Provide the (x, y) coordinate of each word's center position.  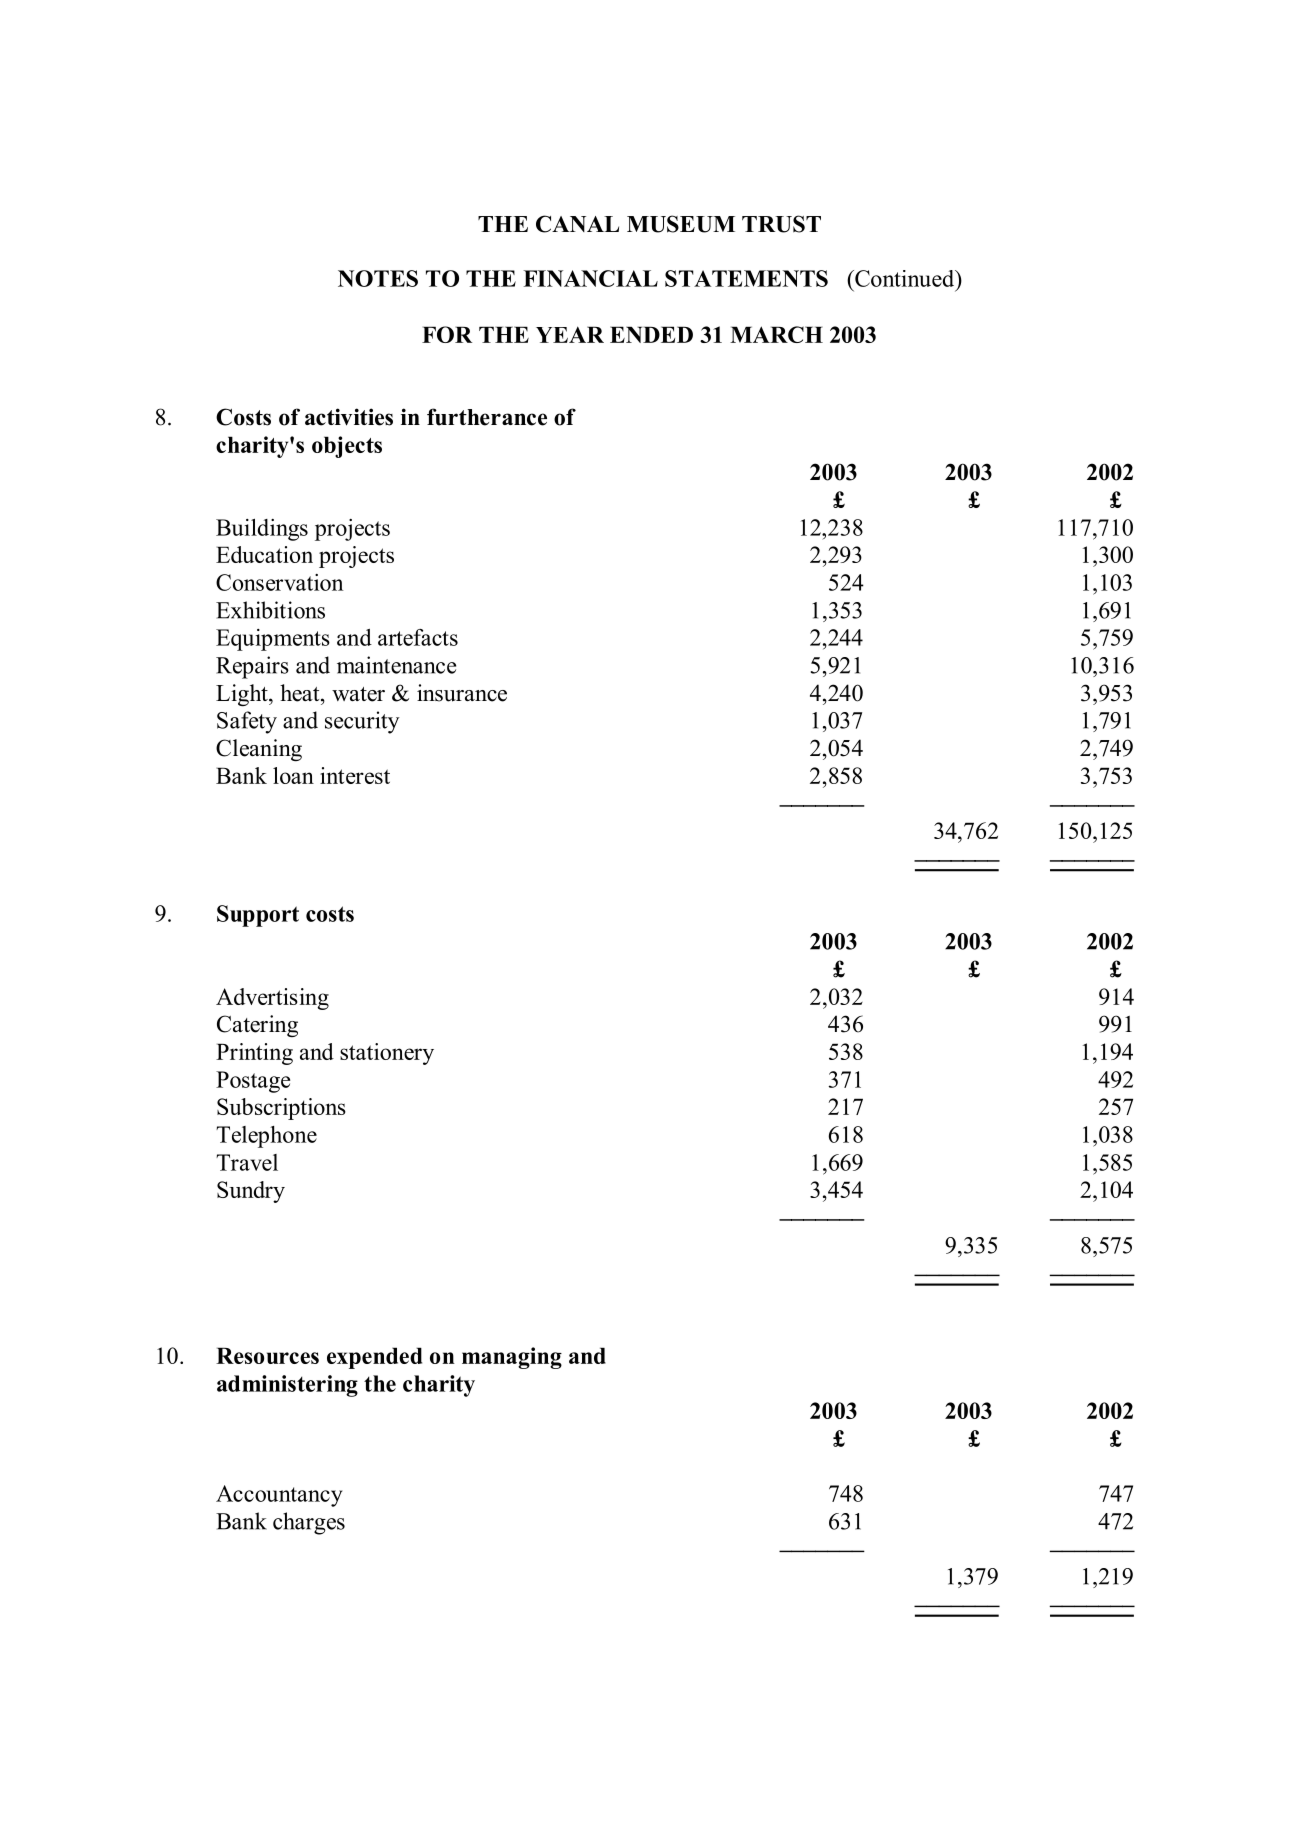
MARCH (776, 334)
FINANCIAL (590, 278)
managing (512, 1358)
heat (301, 693)
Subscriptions (281, 1109)
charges (309, 1523)
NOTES (378, 278)
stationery (387, 1054)
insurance (462, 693)
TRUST (781, 224)
